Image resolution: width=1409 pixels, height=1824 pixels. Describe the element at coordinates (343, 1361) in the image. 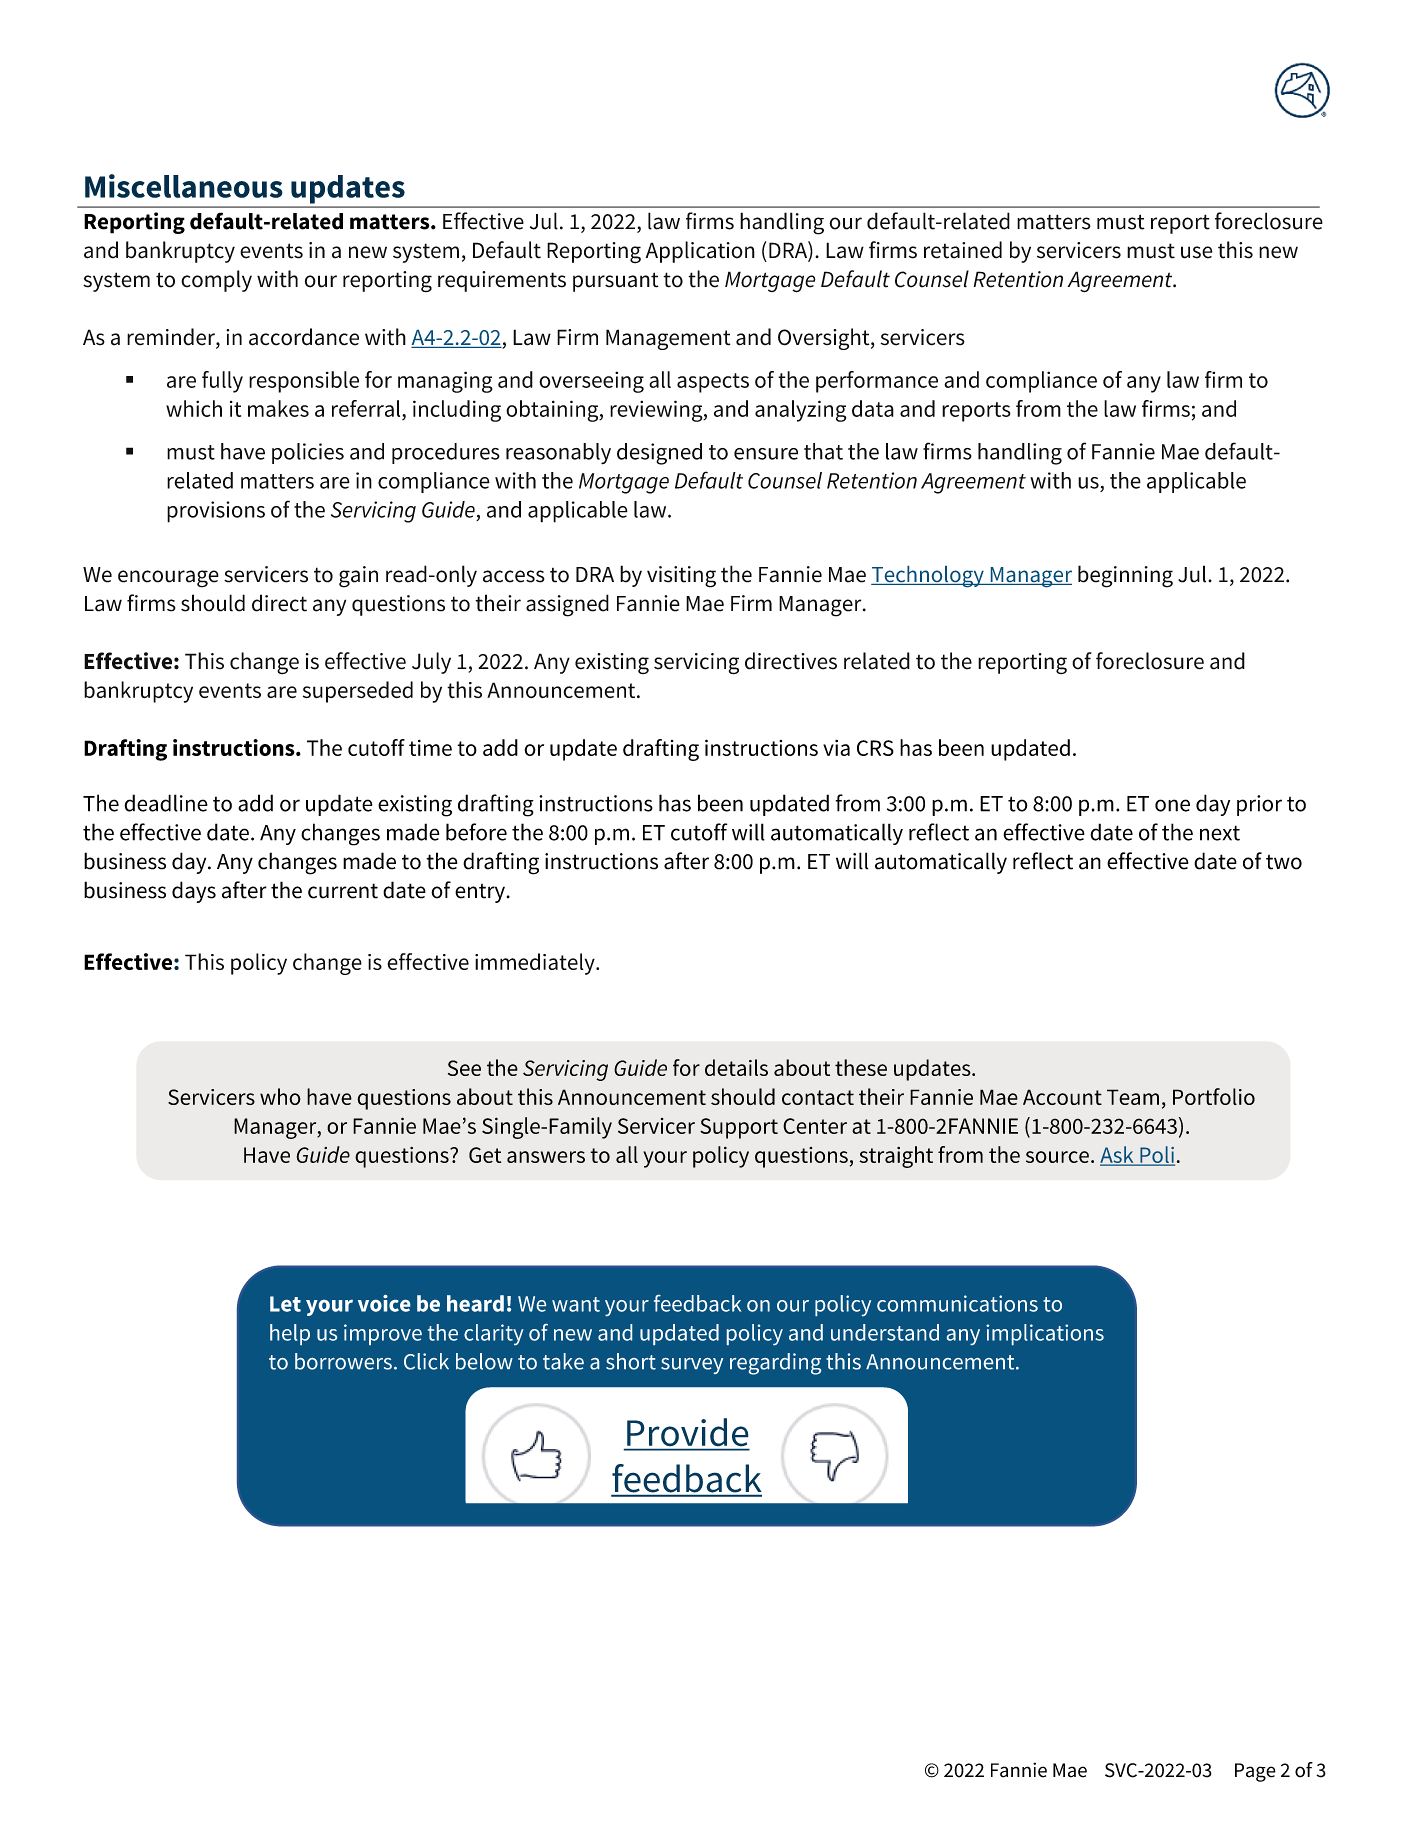

I see `borrowers` at that location.
